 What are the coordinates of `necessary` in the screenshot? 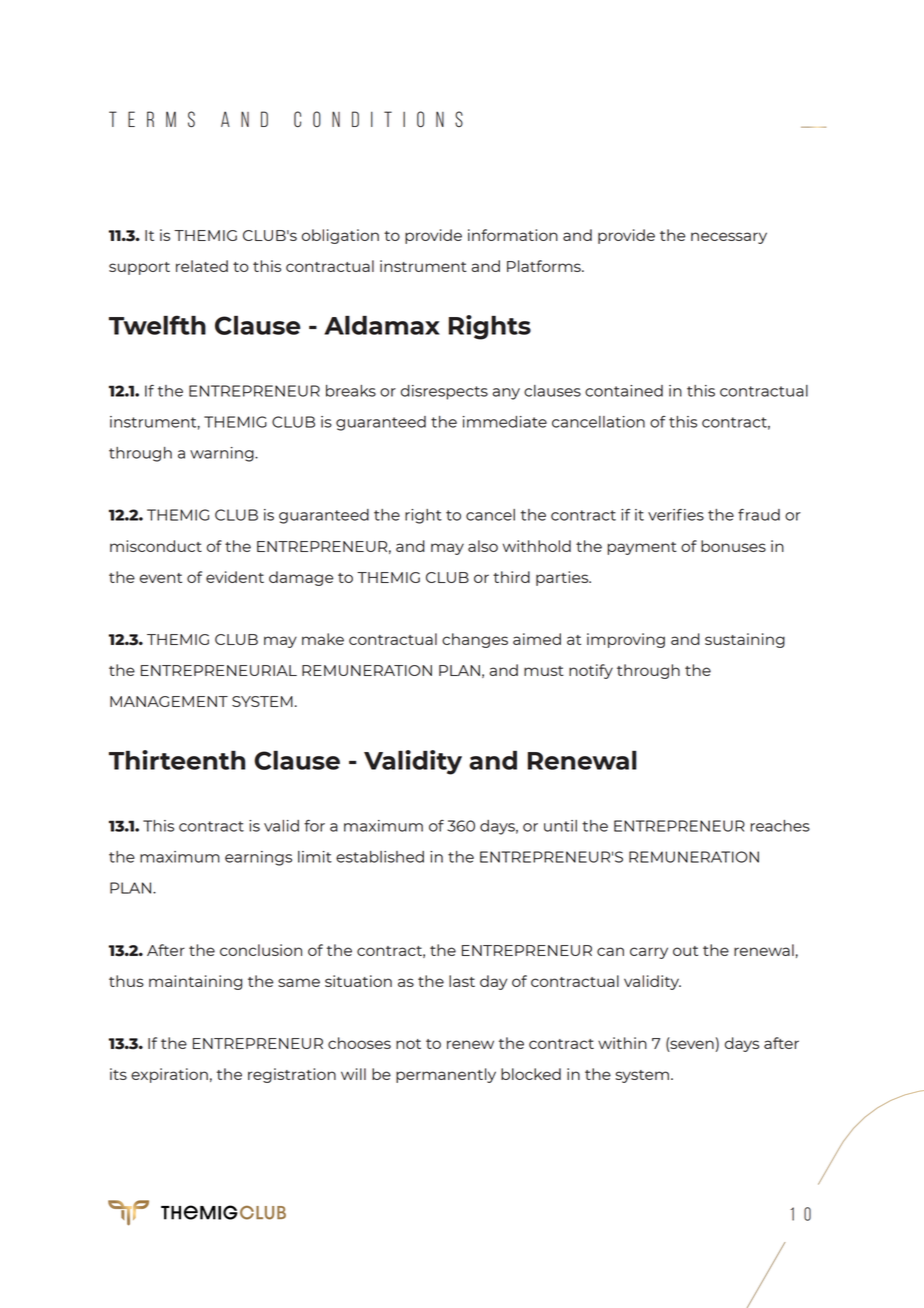 It's located at (729, 238).
